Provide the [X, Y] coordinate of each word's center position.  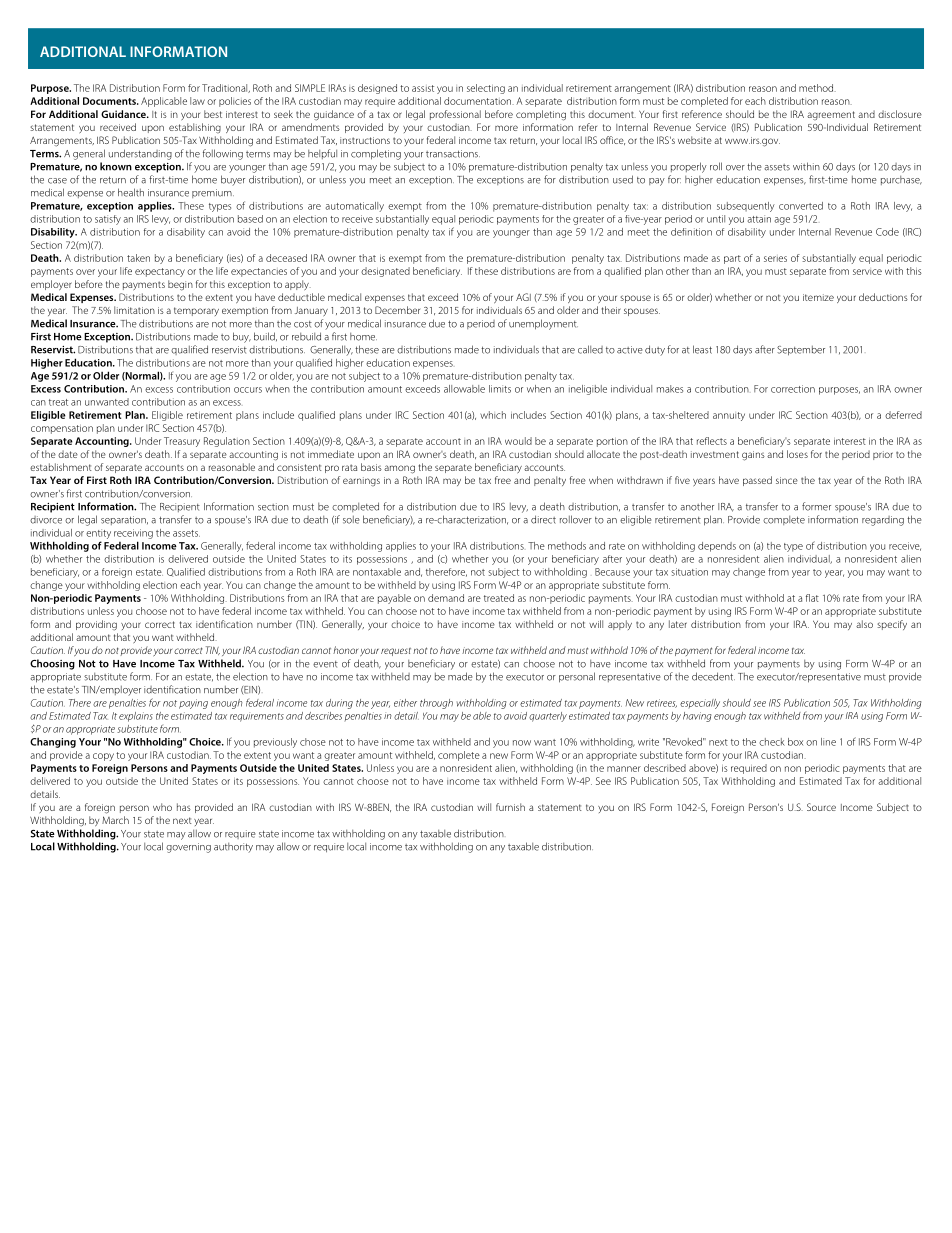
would [518, 441]
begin [180, 285]
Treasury [182, 442]
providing [96, 625]
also [864, 624]
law [197, 101]
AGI [523, 297]
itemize [818, 297]
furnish [510, 807]
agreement [831, 115]
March [115, 820]
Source [821, 807]
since [787, 480]
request [396, 652]
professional [455, 115]
